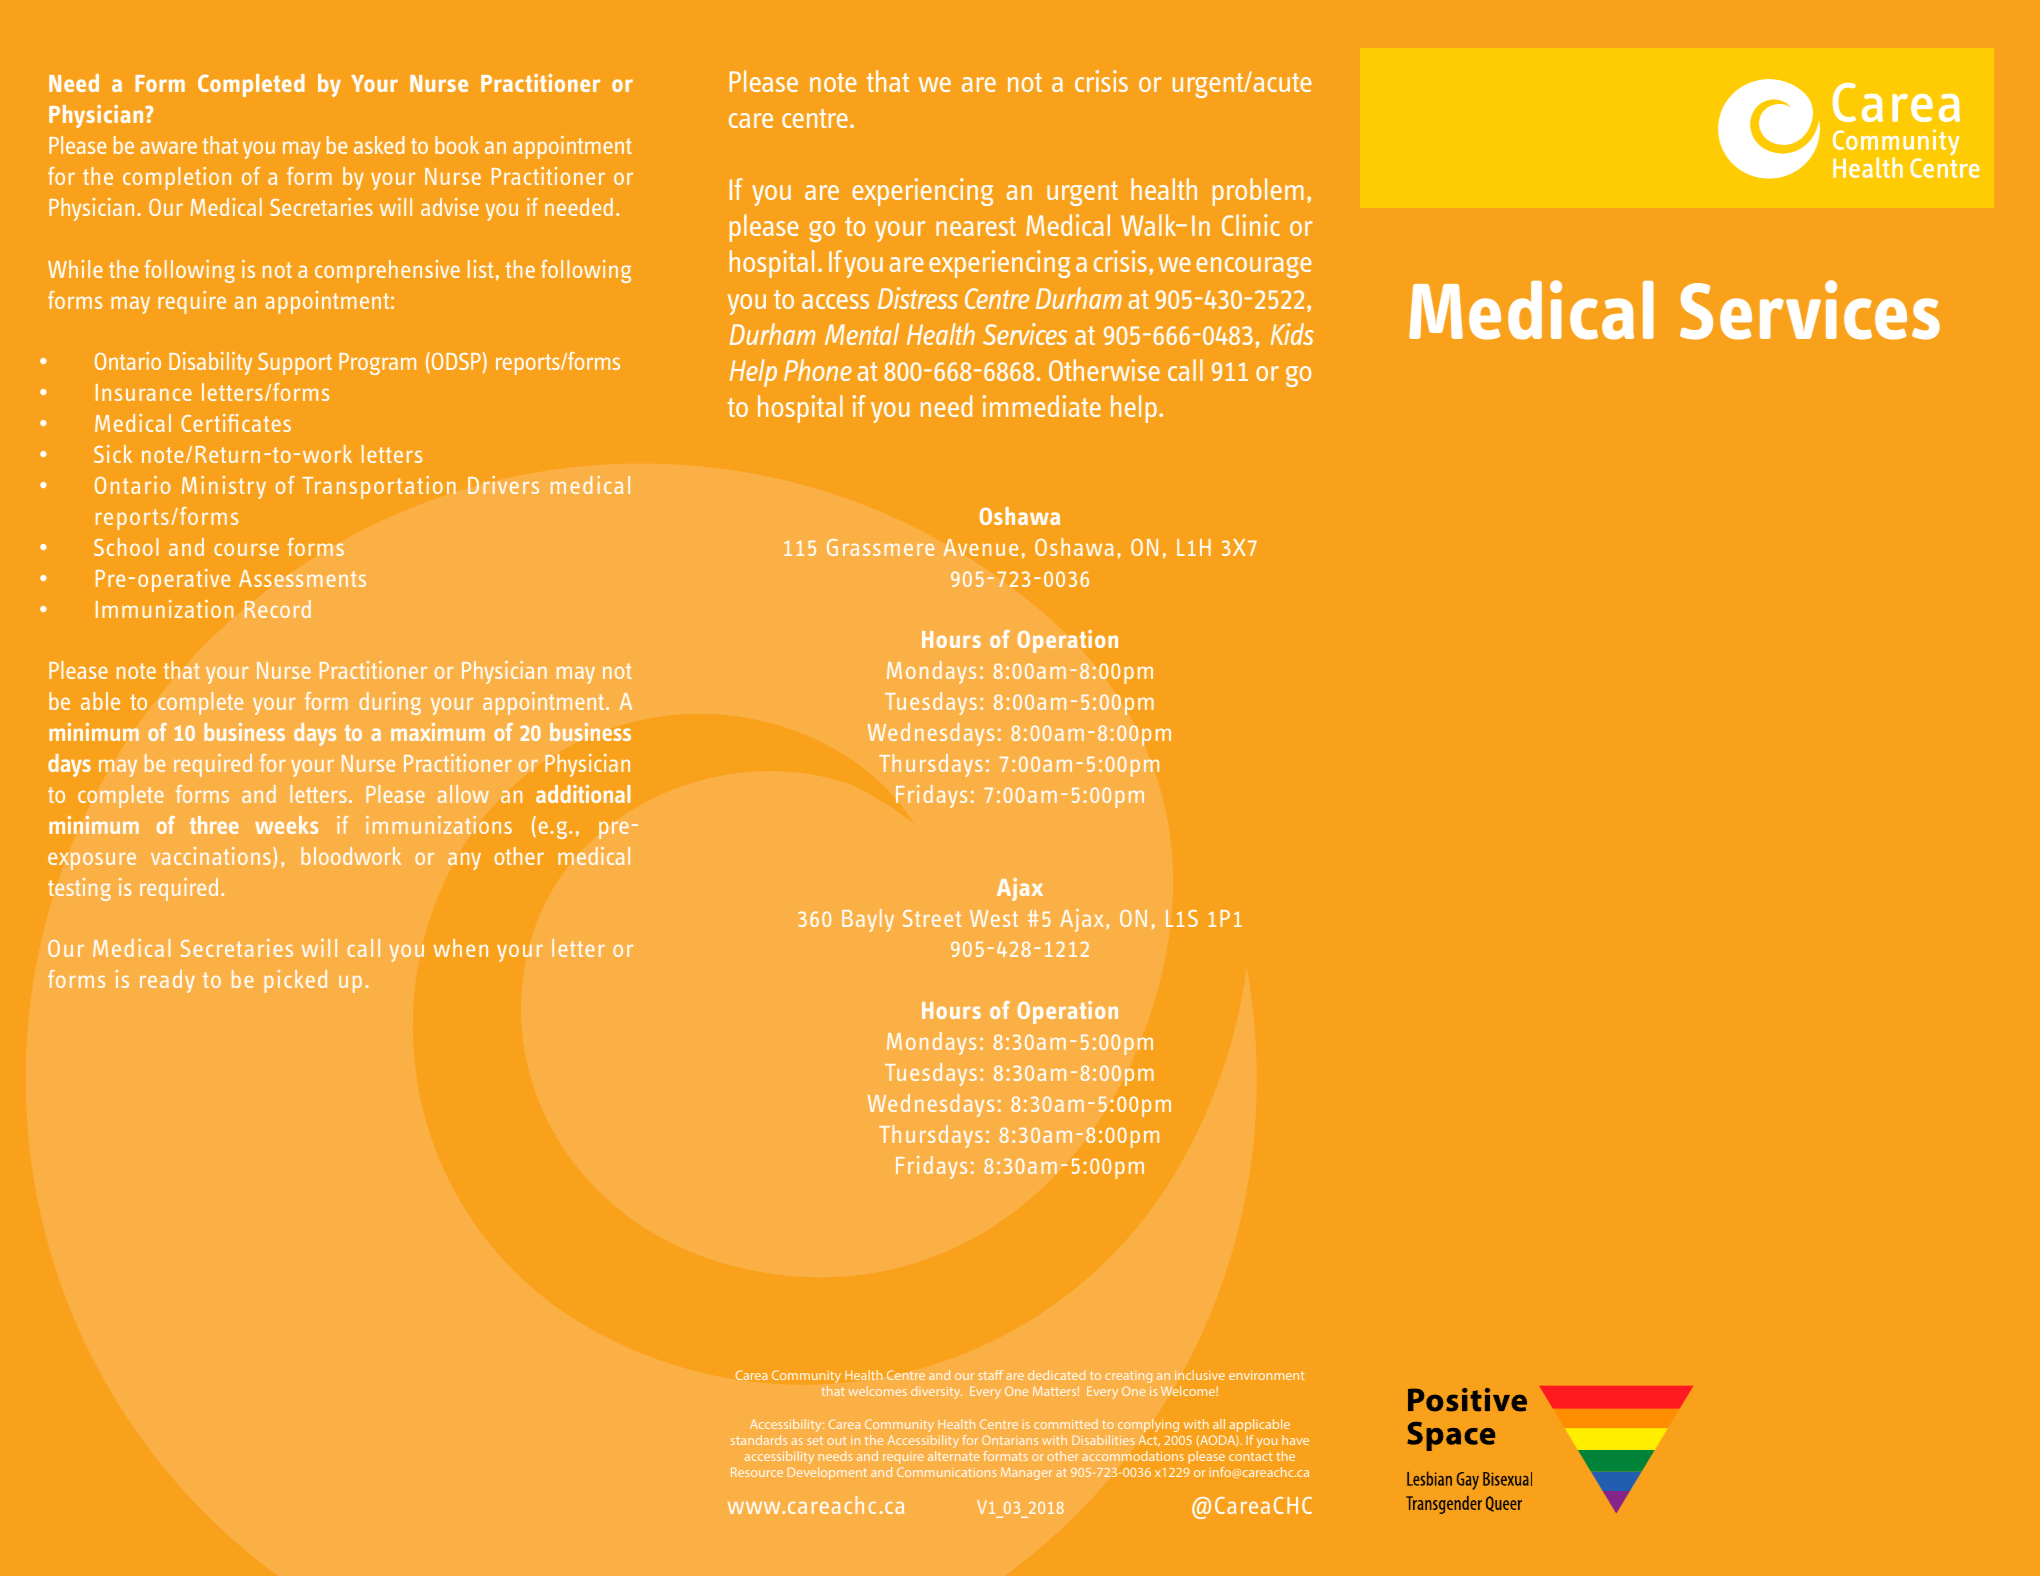 Image resolution: width=2040 pixels, height=1576 pixels. What do you see at coordinates (461, 948) in the screenshot?
I see `when` at bounding box center [461, 948].
